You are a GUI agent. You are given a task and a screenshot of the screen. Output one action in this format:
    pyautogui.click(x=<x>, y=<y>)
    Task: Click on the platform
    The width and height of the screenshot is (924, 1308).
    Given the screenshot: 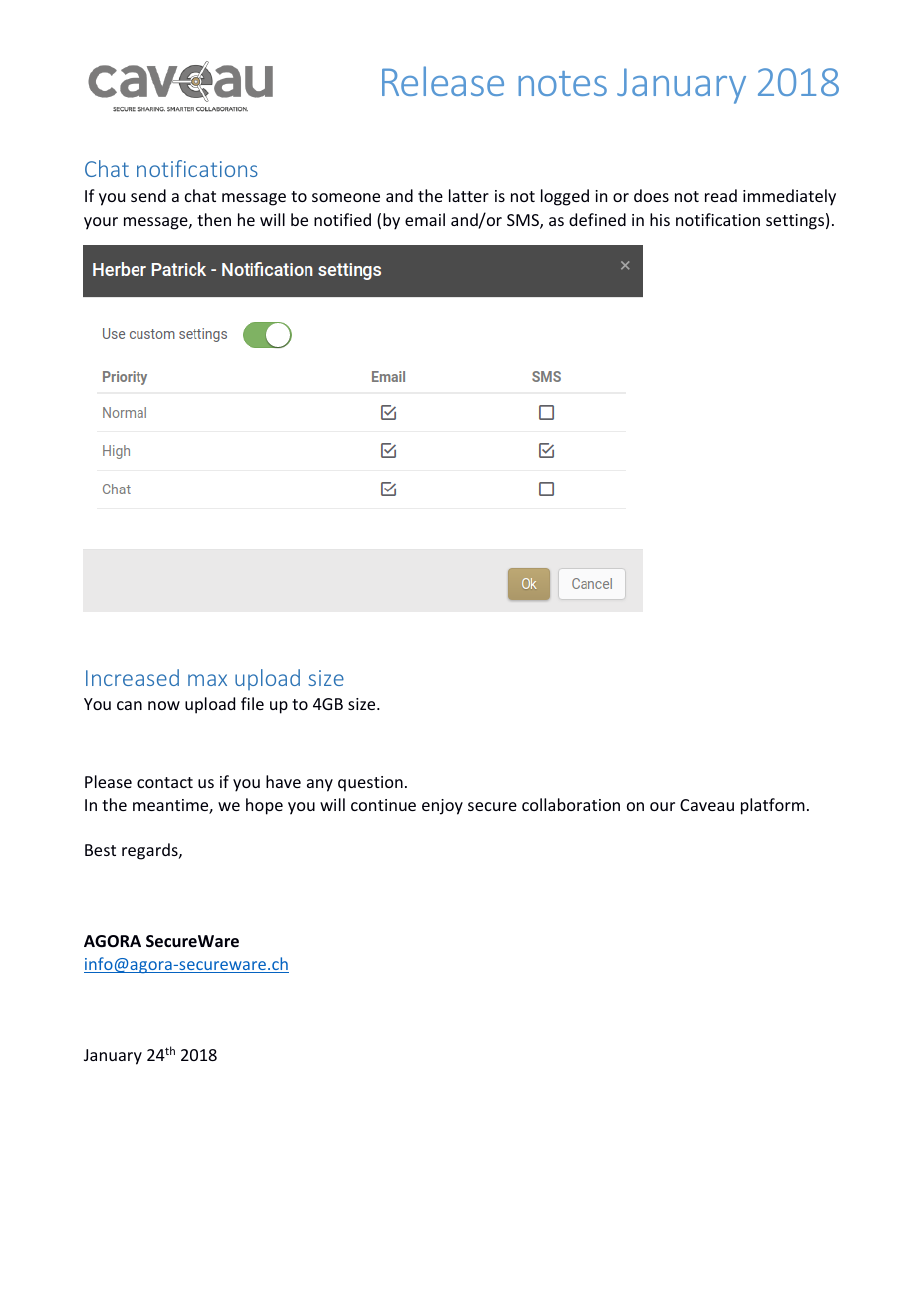 What is the action you would take?
    pyautogui.click(x=773, y=806)
